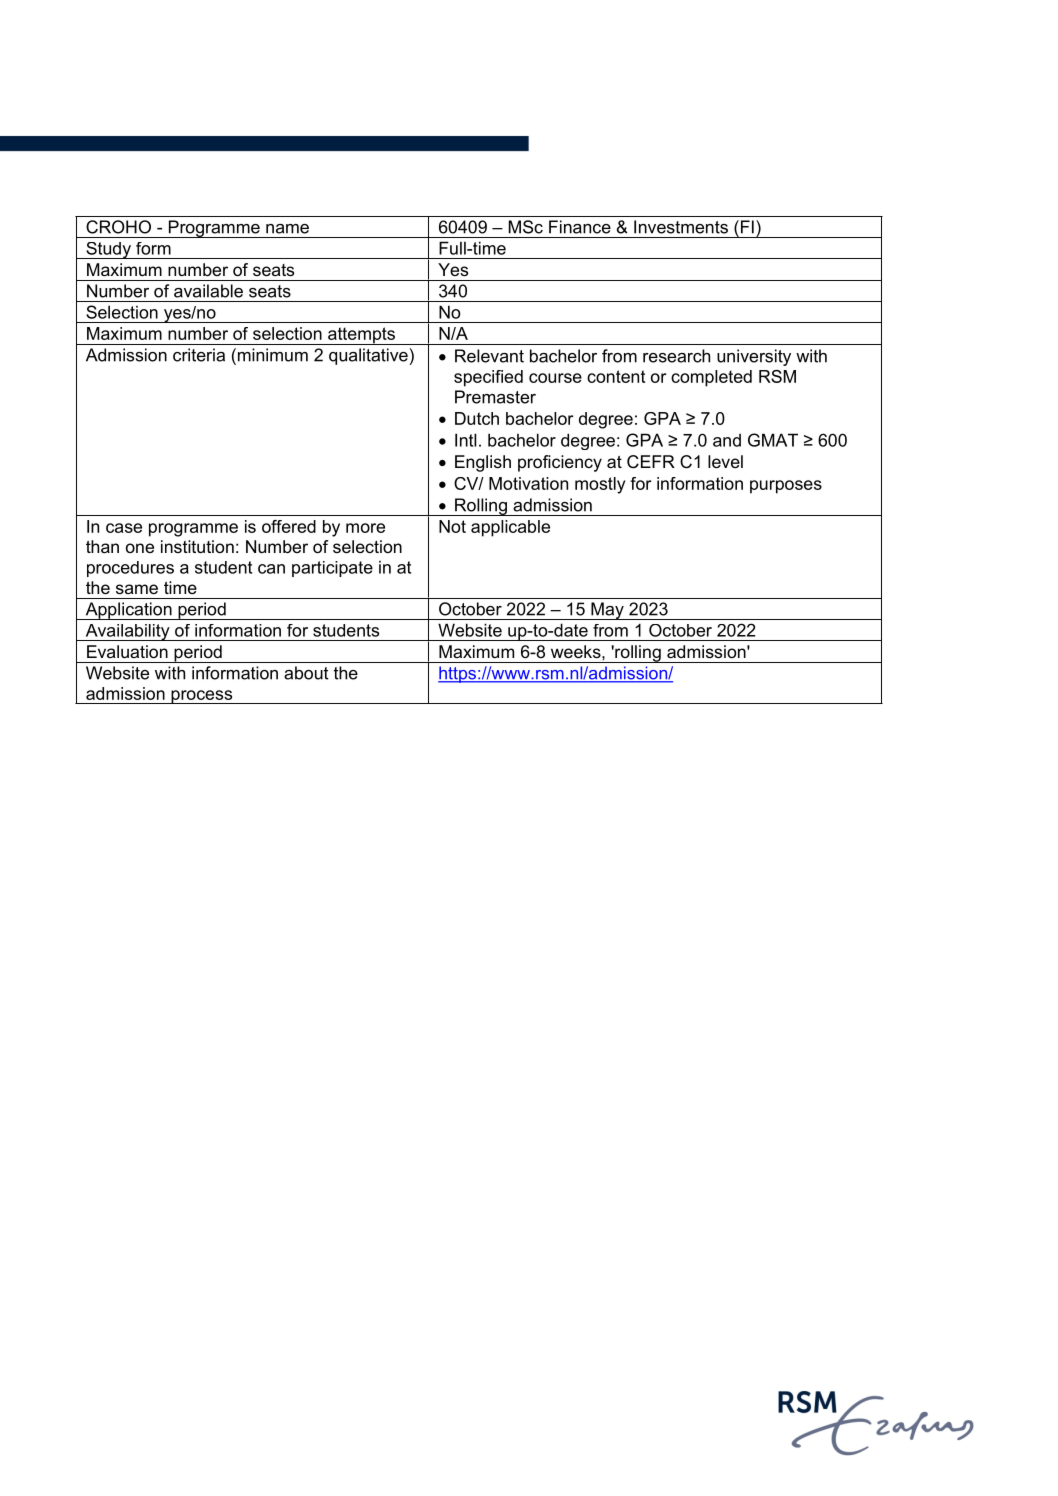 The width and height of the screenshot is (1058, 1496). What do you see at coordinates (287, 229) in the screenshot?
I see `name` at bounding box center [287, 229].
